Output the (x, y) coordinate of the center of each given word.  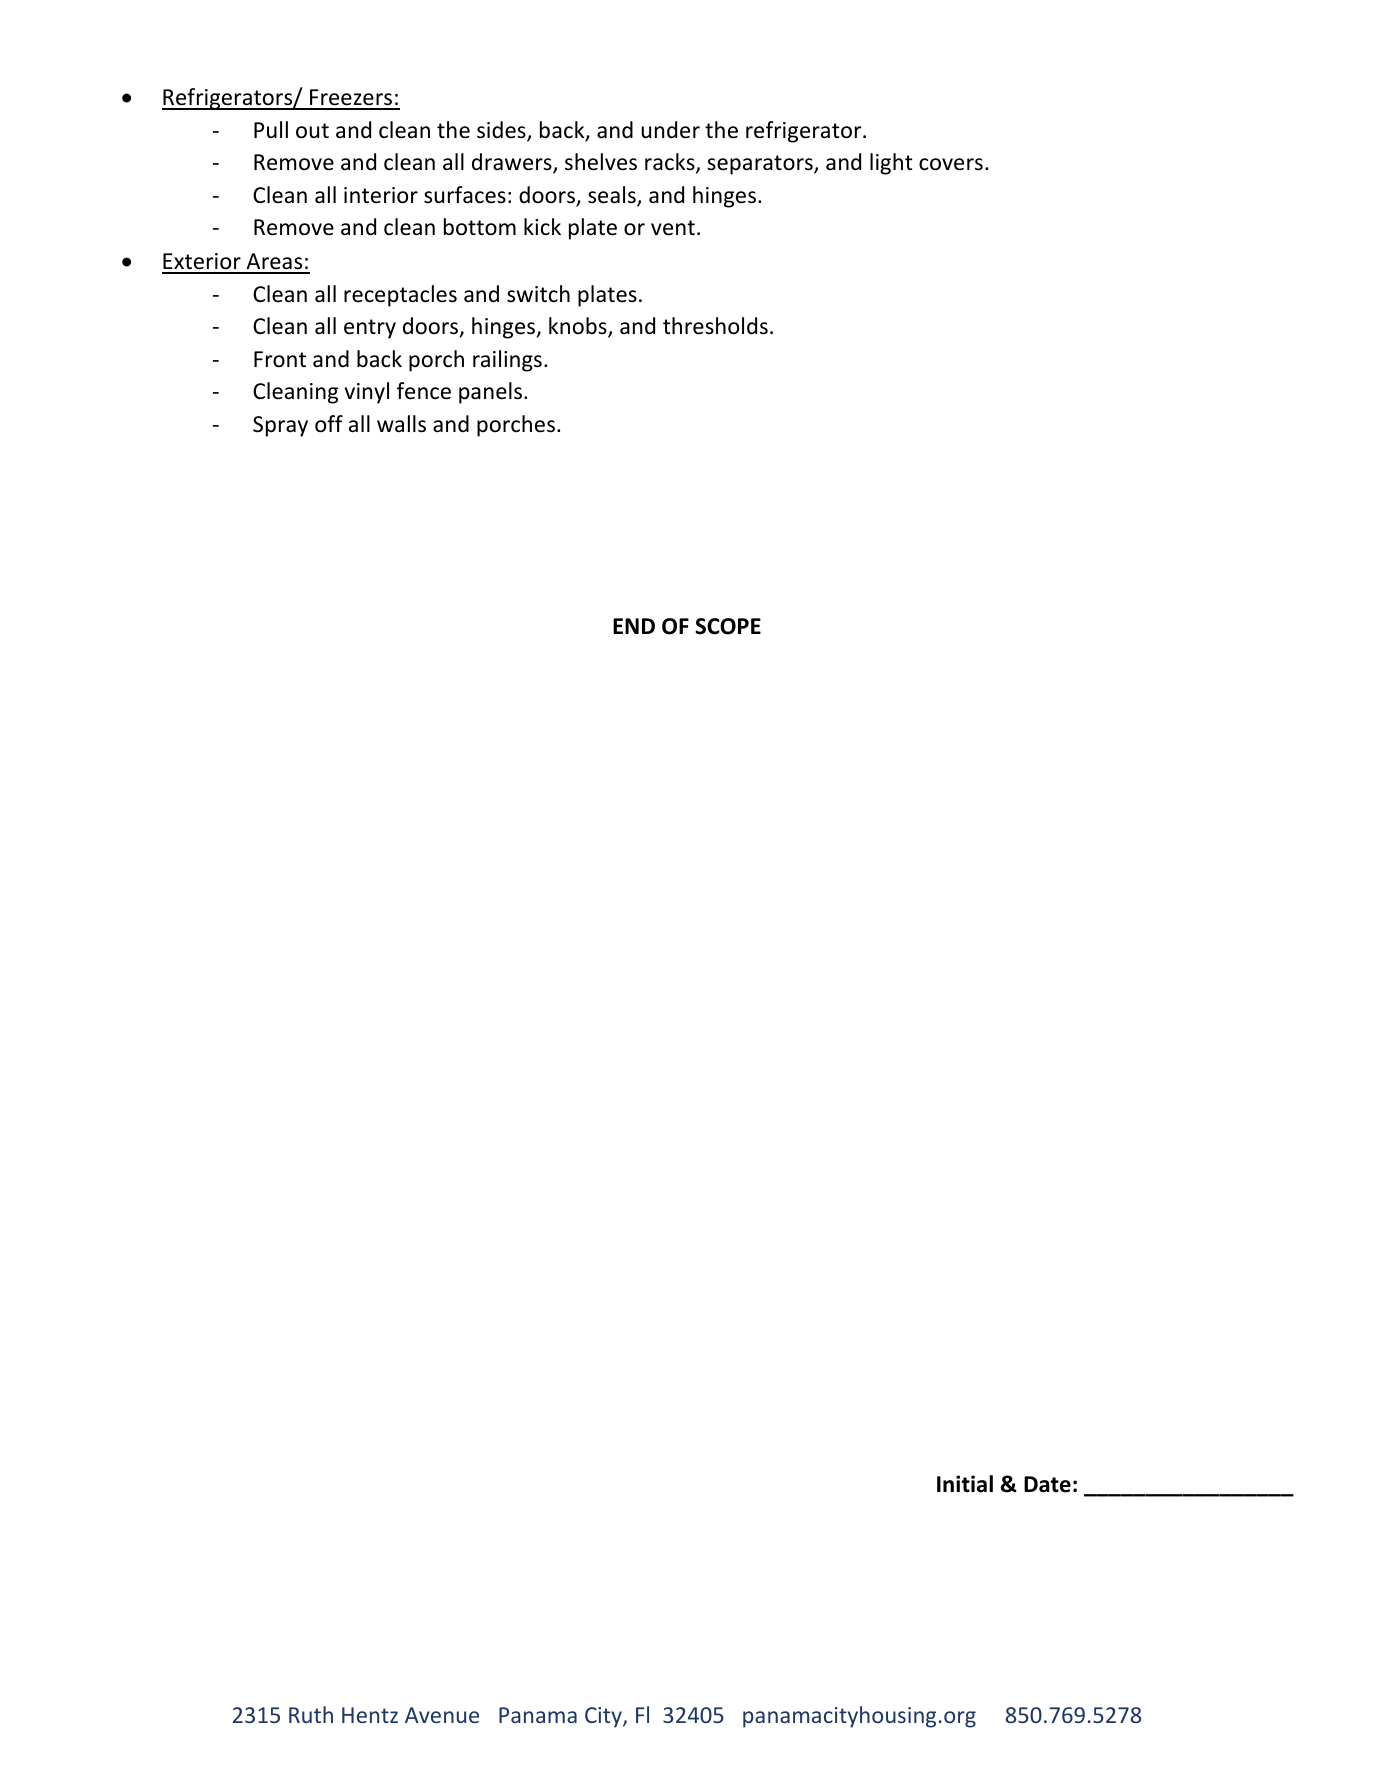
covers (951, 164)
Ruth (311, 1714)
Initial (965, 1484)
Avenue (442, 1715)
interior (381, 195)
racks (671, 163)
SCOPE (728, 626)
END (634, 626)
